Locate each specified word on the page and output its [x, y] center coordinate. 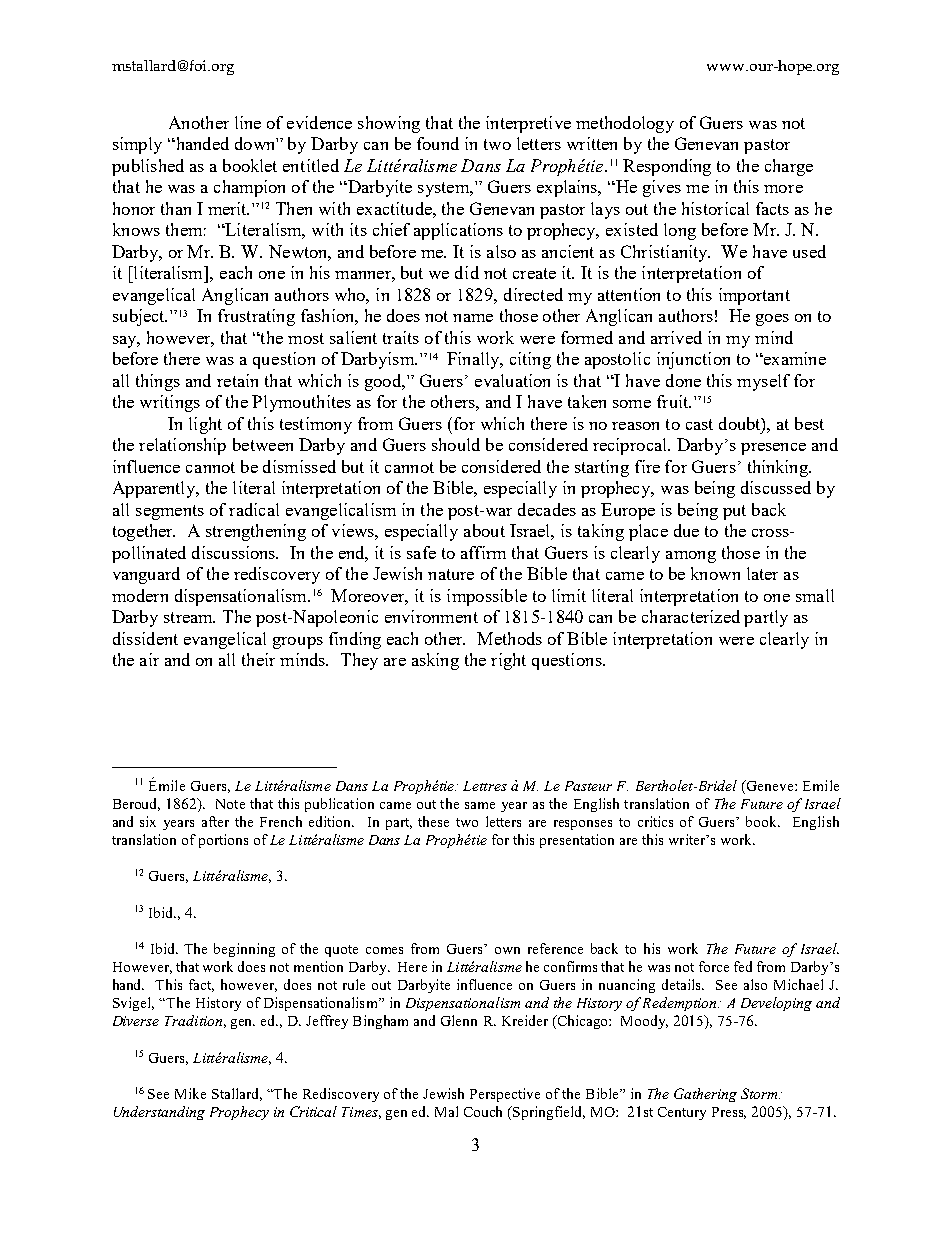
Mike [190, 1093]
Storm [760, 1093]
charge [789, 167]
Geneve [770, 785]
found [438, 143]
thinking [779, 468]
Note [230, 804]
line [248, 122]
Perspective [505, 1095]
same [480, 805]
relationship [182, 446]
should [456, 444]
